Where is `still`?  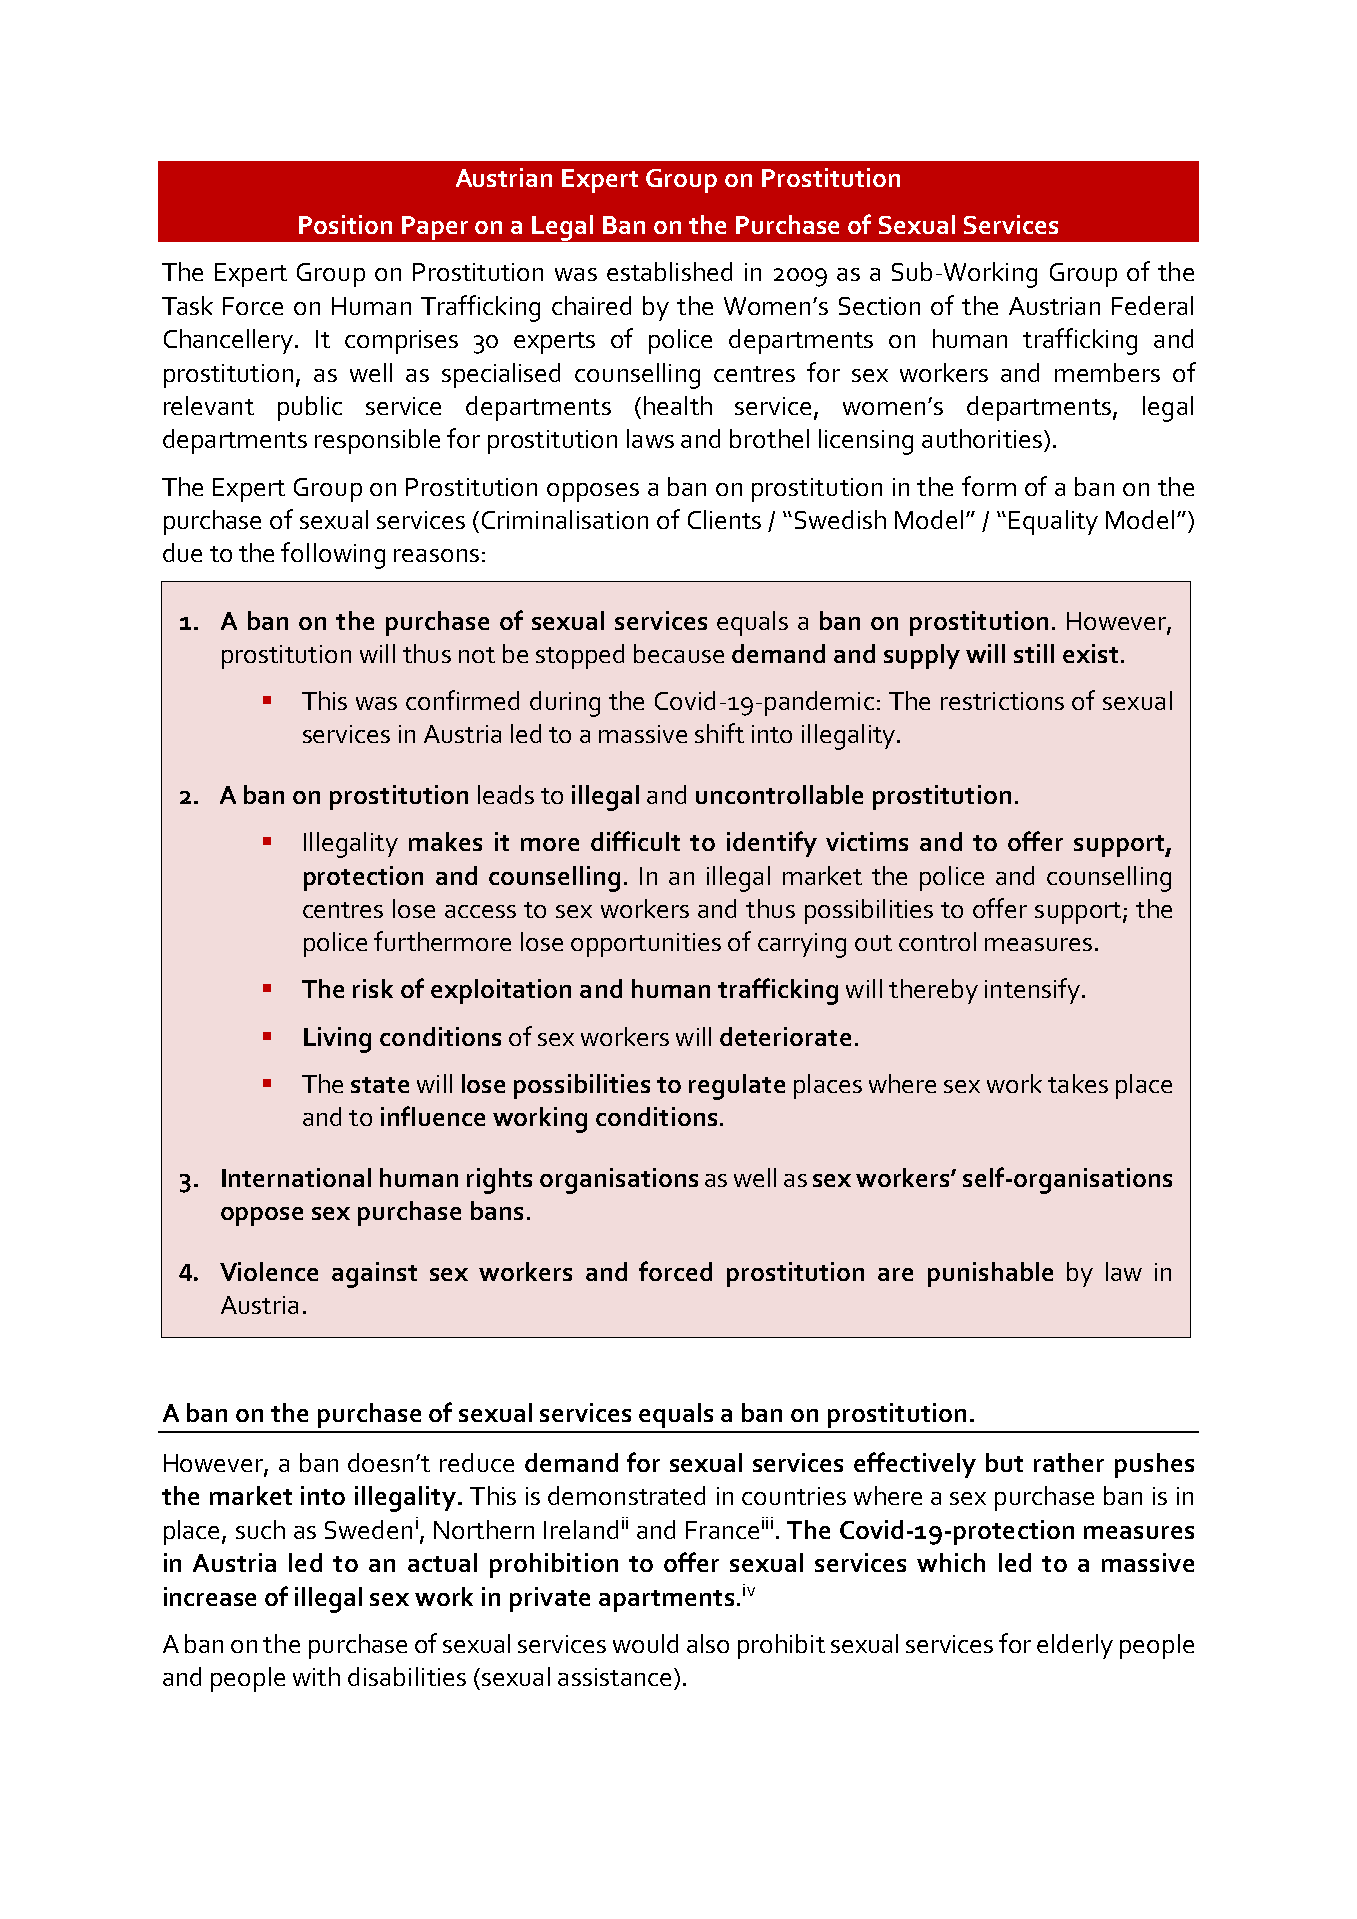 still is located at coordinates (1034, 653).
